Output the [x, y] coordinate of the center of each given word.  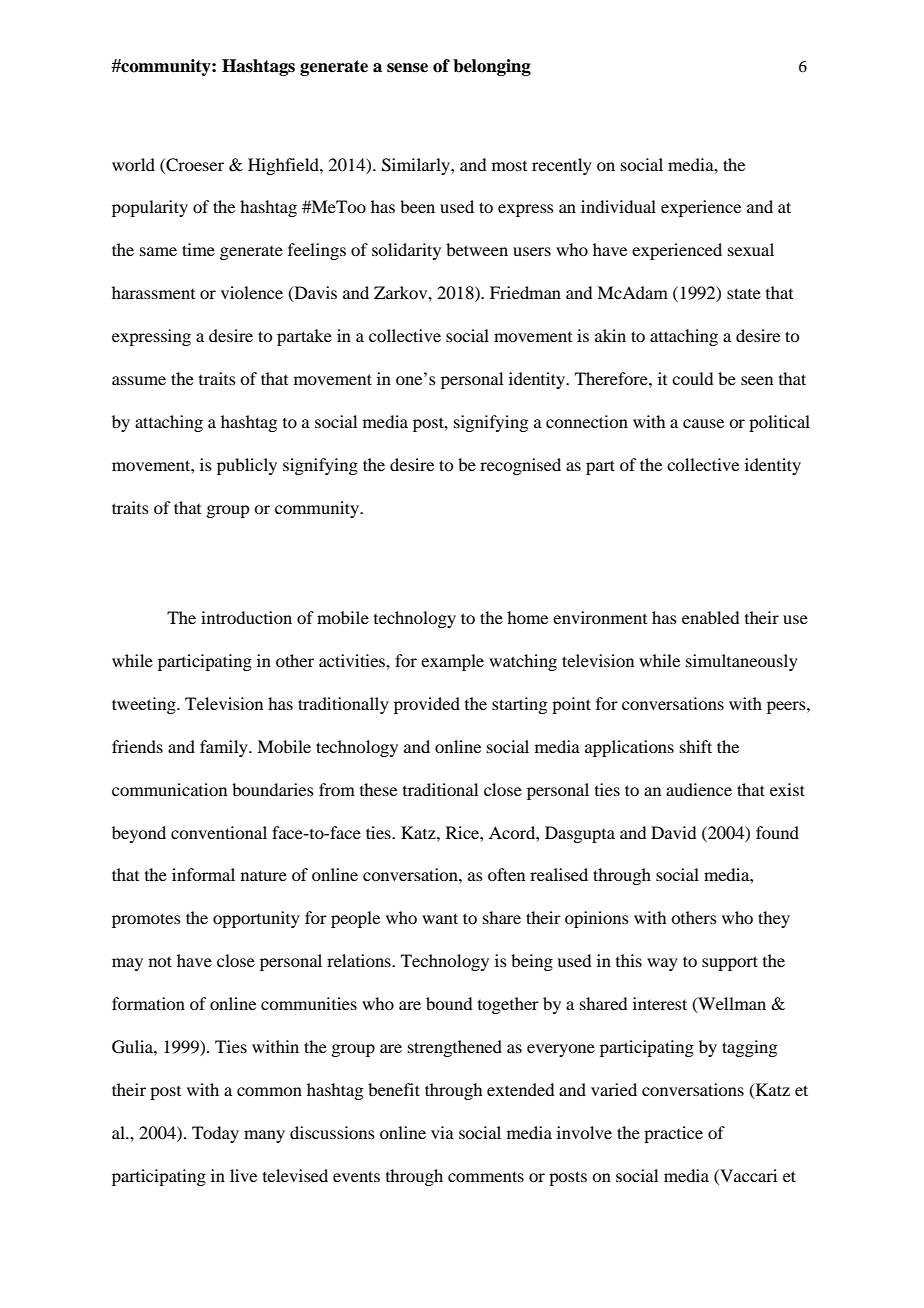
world [133, 164]
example [452, 662]
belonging [492, 67]
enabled [710, 617]
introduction [246, 617]
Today [215, 1134]
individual [618, 206]
